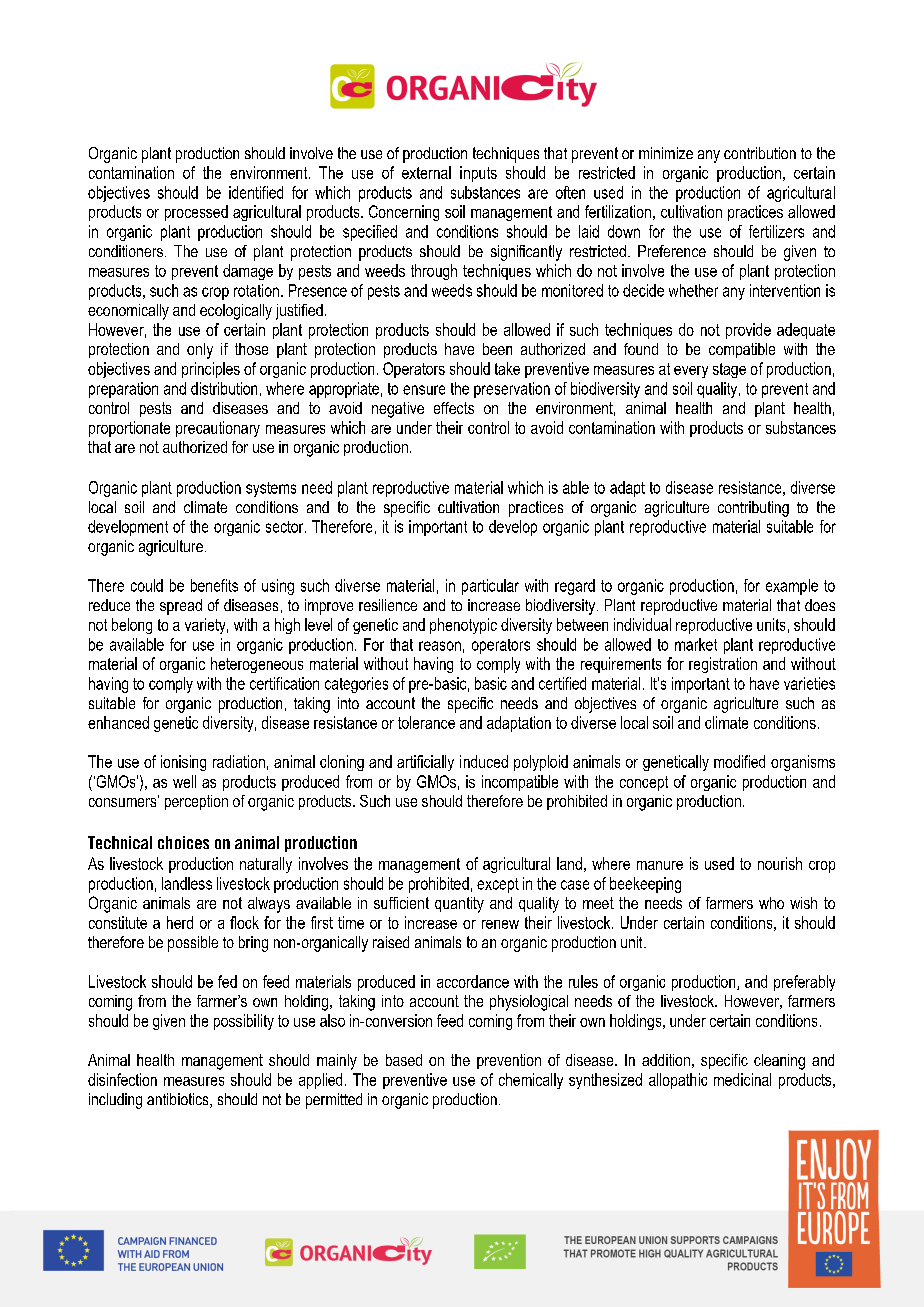 This screenshot has width=924, height=1307. What do you see at coordinates (454, 408) in the screenshot?
I see `effects` at bounding box center [454, 408].
